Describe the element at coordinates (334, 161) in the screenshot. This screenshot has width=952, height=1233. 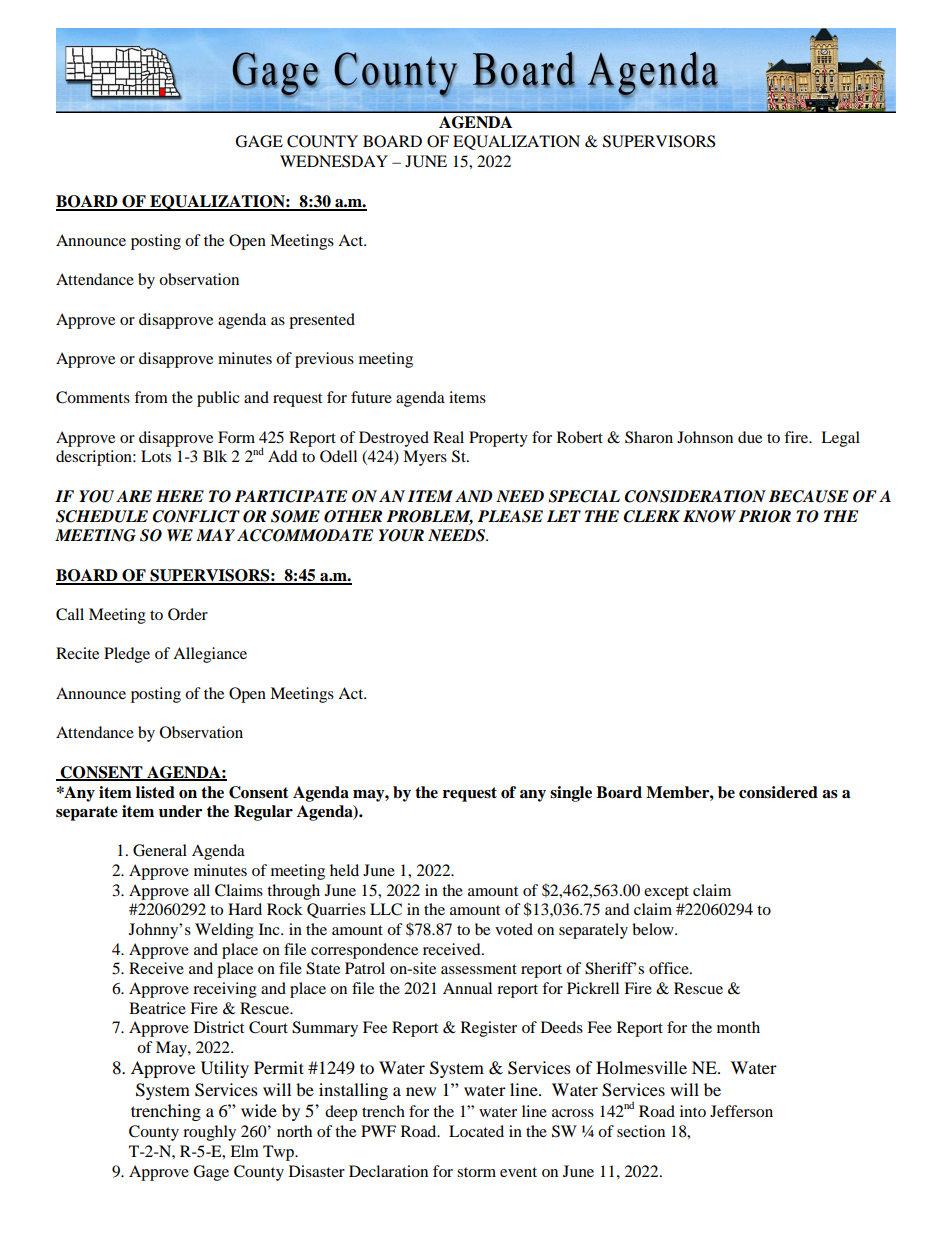
I see `WEDNESDAY` at that location.
